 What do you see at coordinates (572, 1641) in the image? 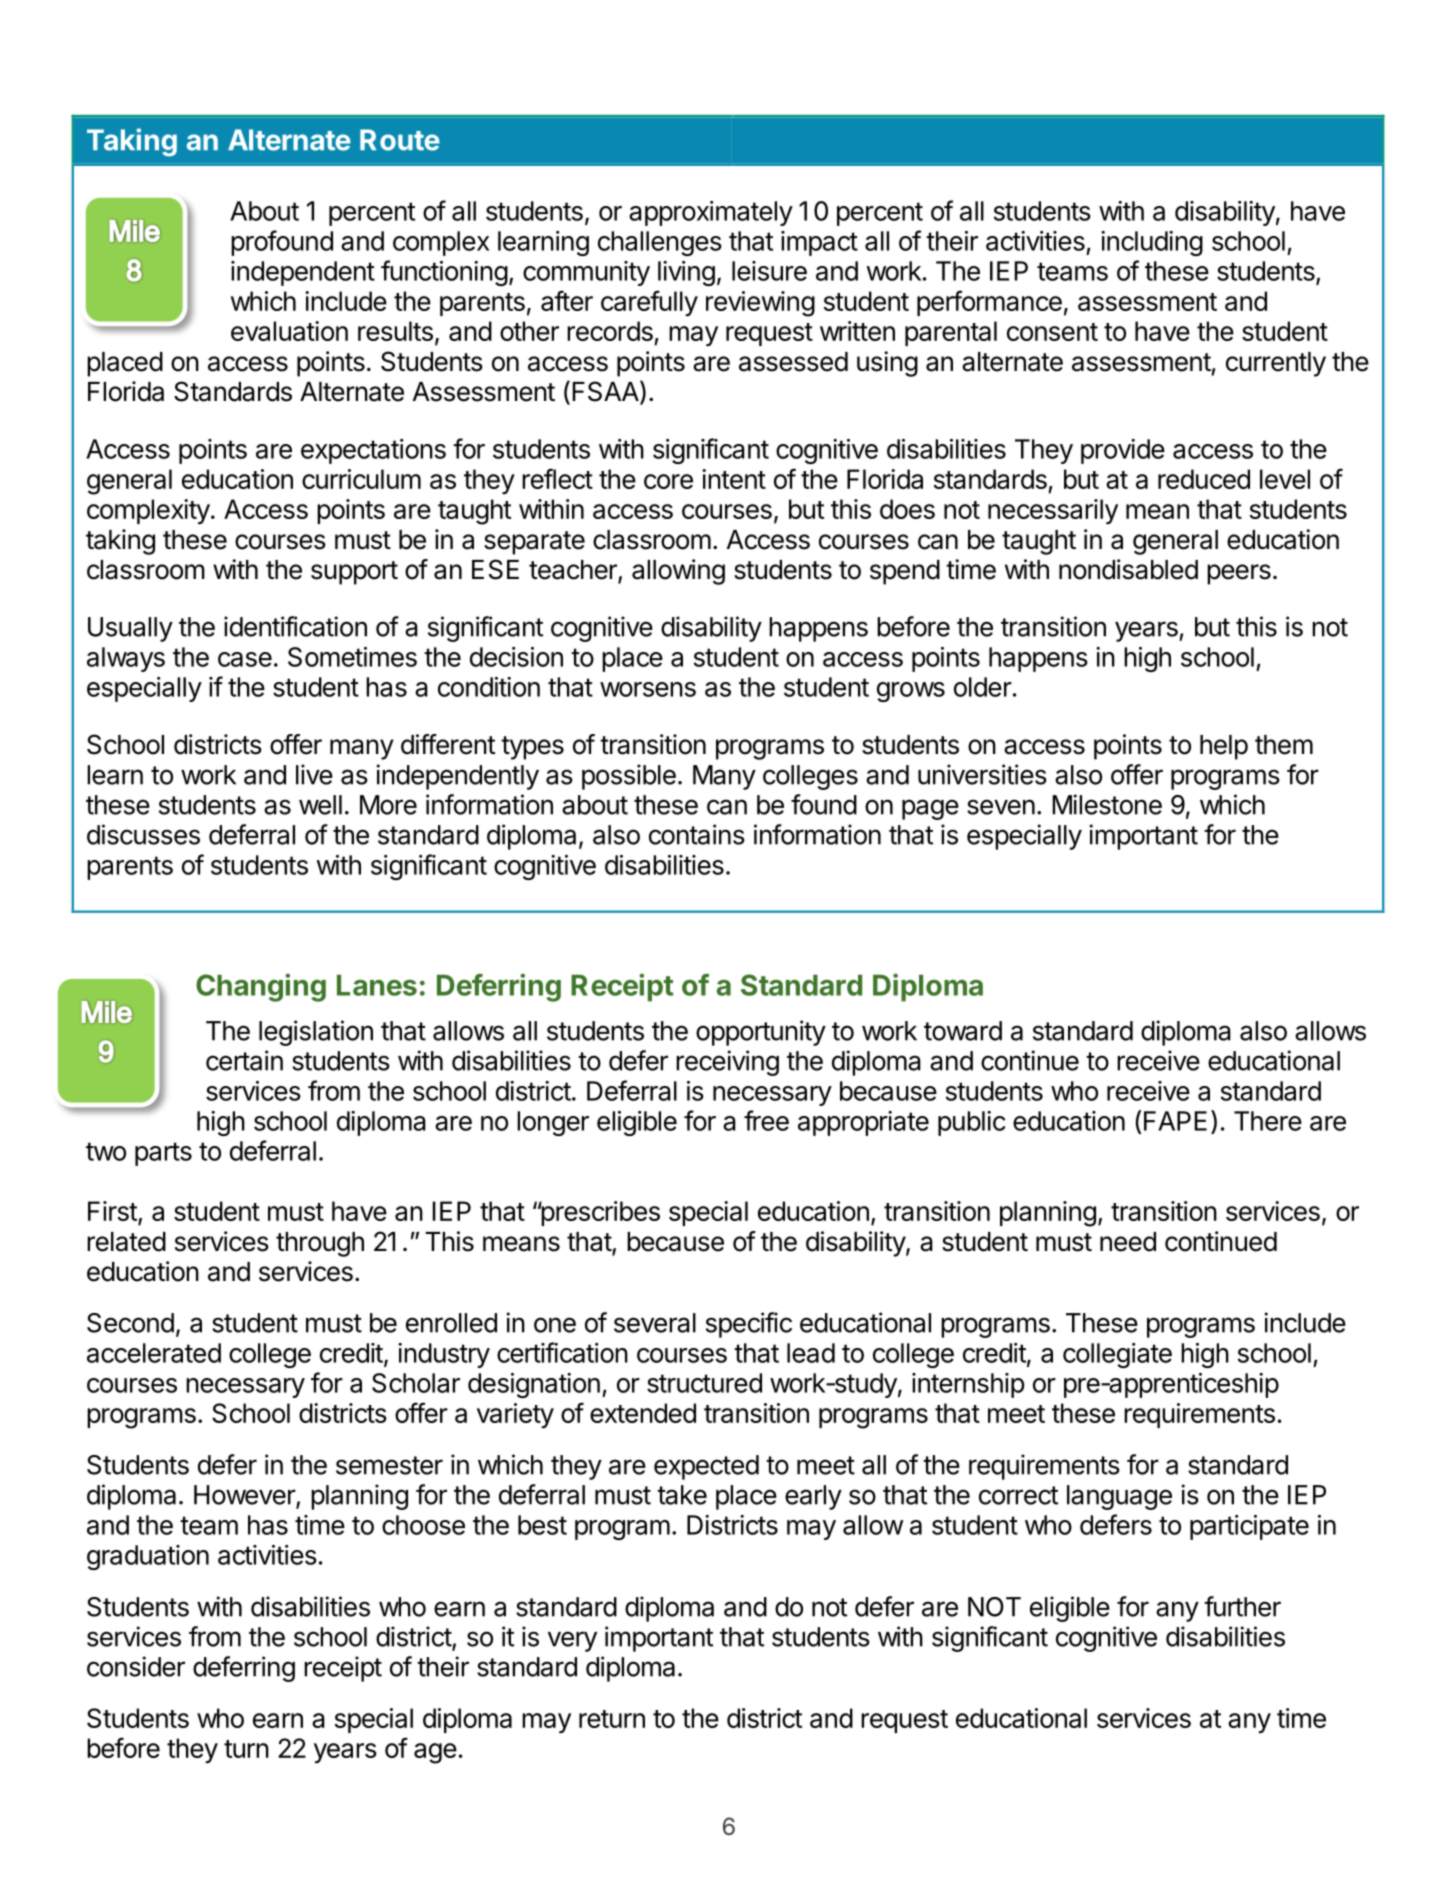
I see `very` at bounding box center [572, 1641].
